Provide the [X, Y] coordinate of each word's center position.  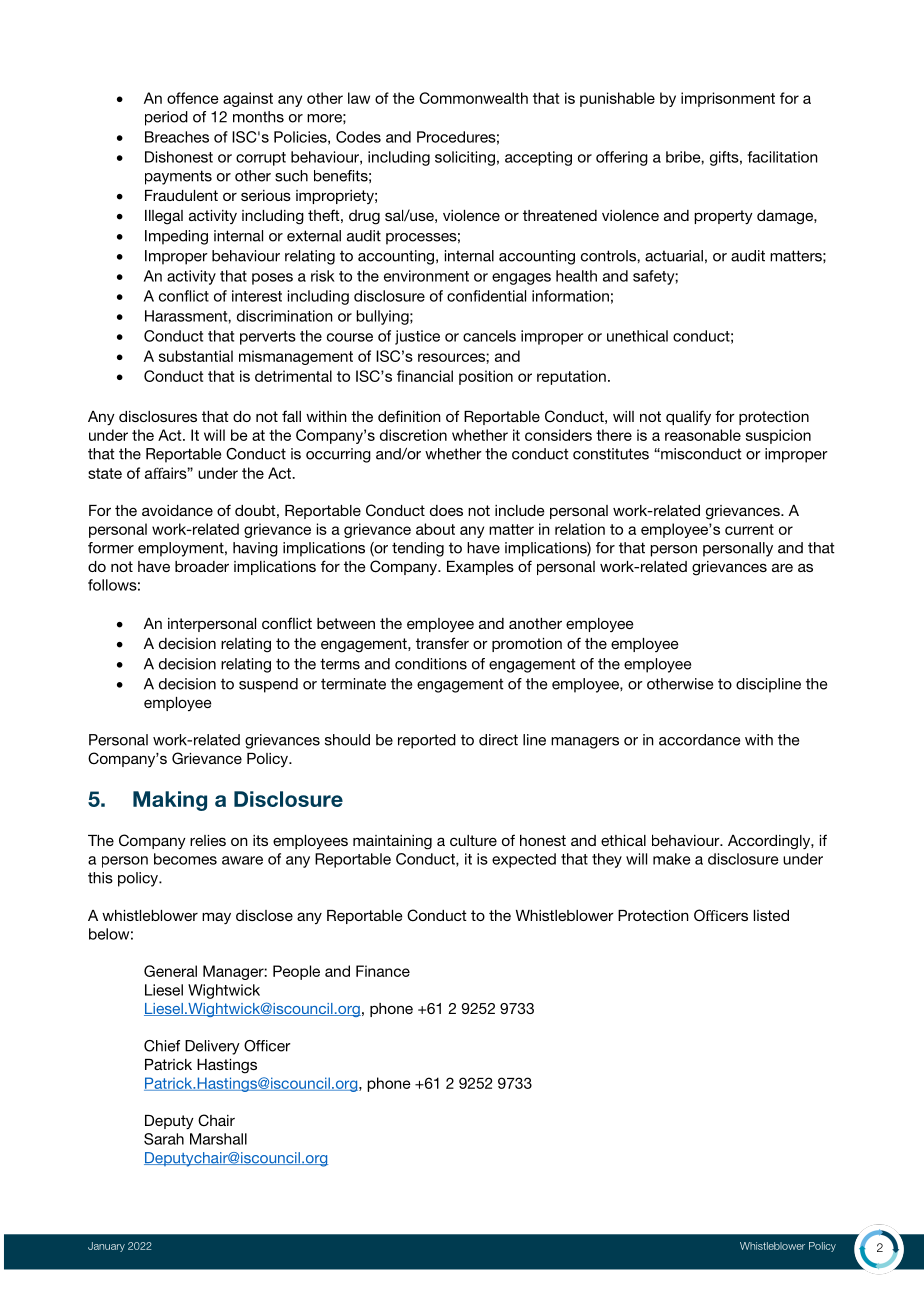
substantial [196, 356]
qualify [688, 418]
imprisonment [728, 99]
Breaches [177, 137]
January [106, 1247]
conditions [431, 664]
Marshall [218, 1139]
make [672, 859]
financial [425, 376]
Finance [383, 971]
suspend [268, 685]
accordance [699, 740]
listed [771, 915]
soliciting [465, 158]
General [170, 971]
